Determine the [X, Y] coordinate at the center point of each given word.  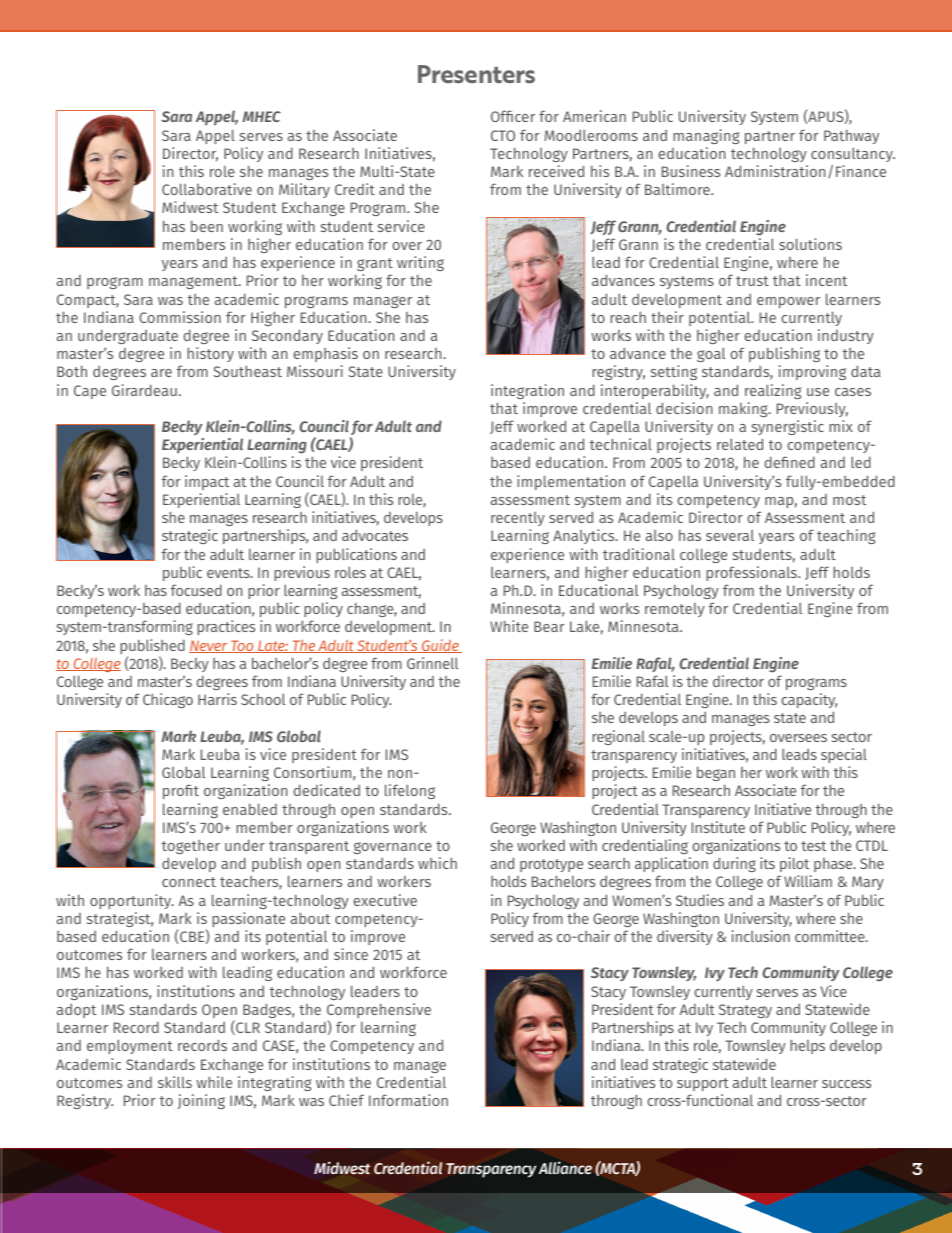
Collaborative [207, 189]
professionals [753, 573]
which [437, 863]
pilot [794, 864]
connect [189, 882]
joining [201, 1101]
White [509, 626]
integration [527, 391]
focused [196, 590]
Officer [513, 116]
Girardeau [144, 390]
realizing [773, 391]
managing [706, 136]
